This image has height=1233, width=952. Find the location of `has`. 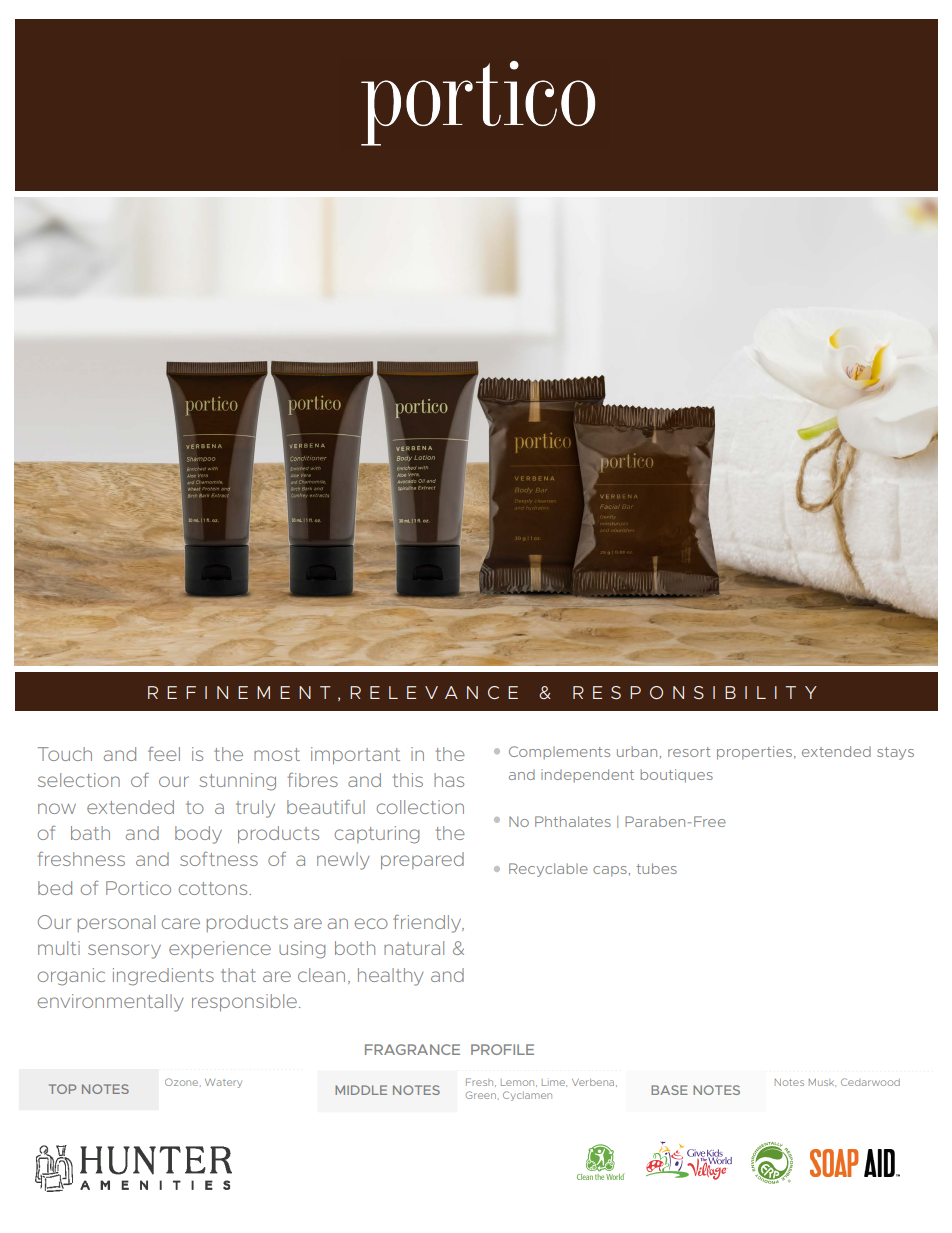

has is located at coordinates (449, 780).
